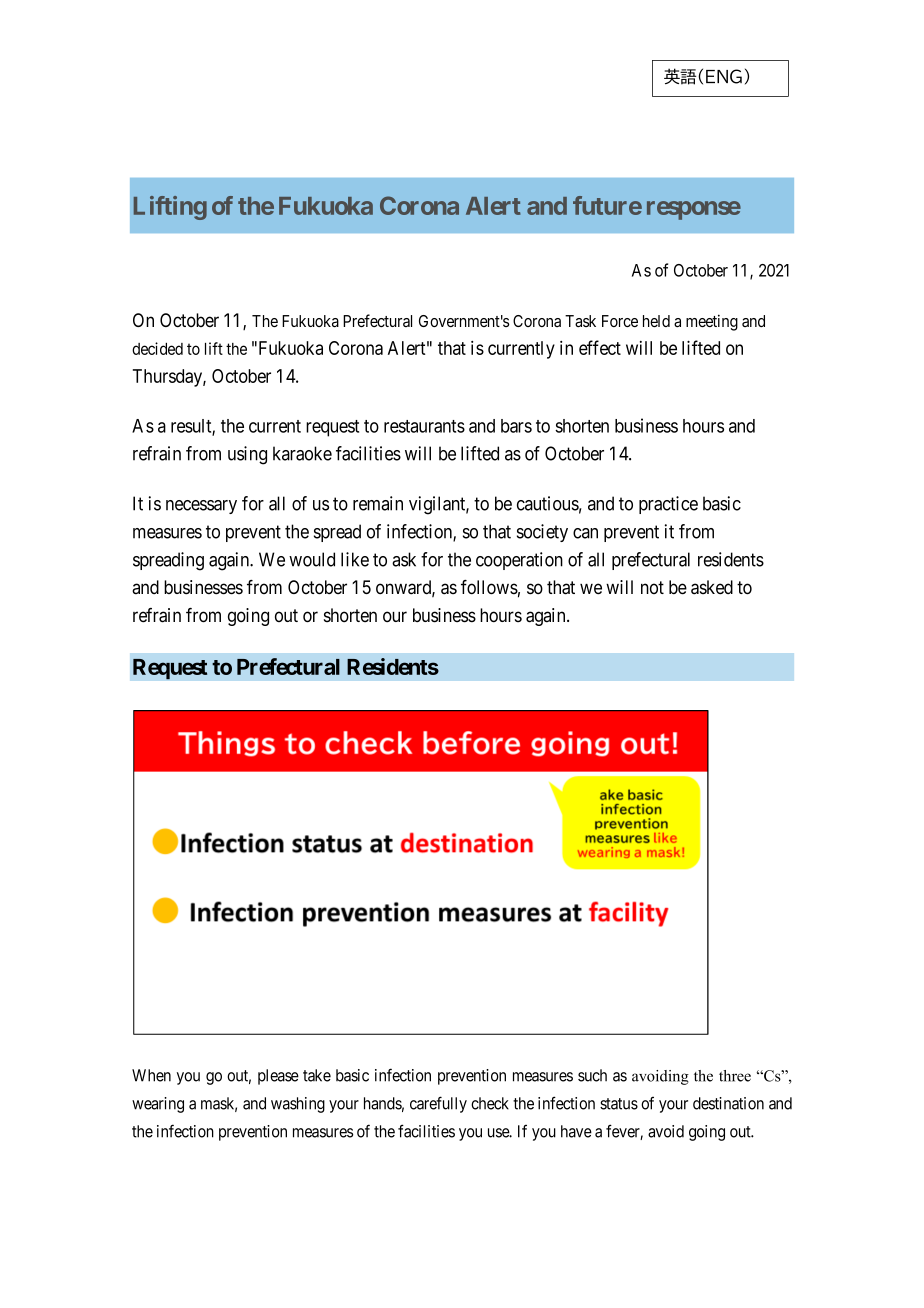  What do you see at coordinates (656, 321) in the page?
I see `held` at bounding box center [656, 321].
